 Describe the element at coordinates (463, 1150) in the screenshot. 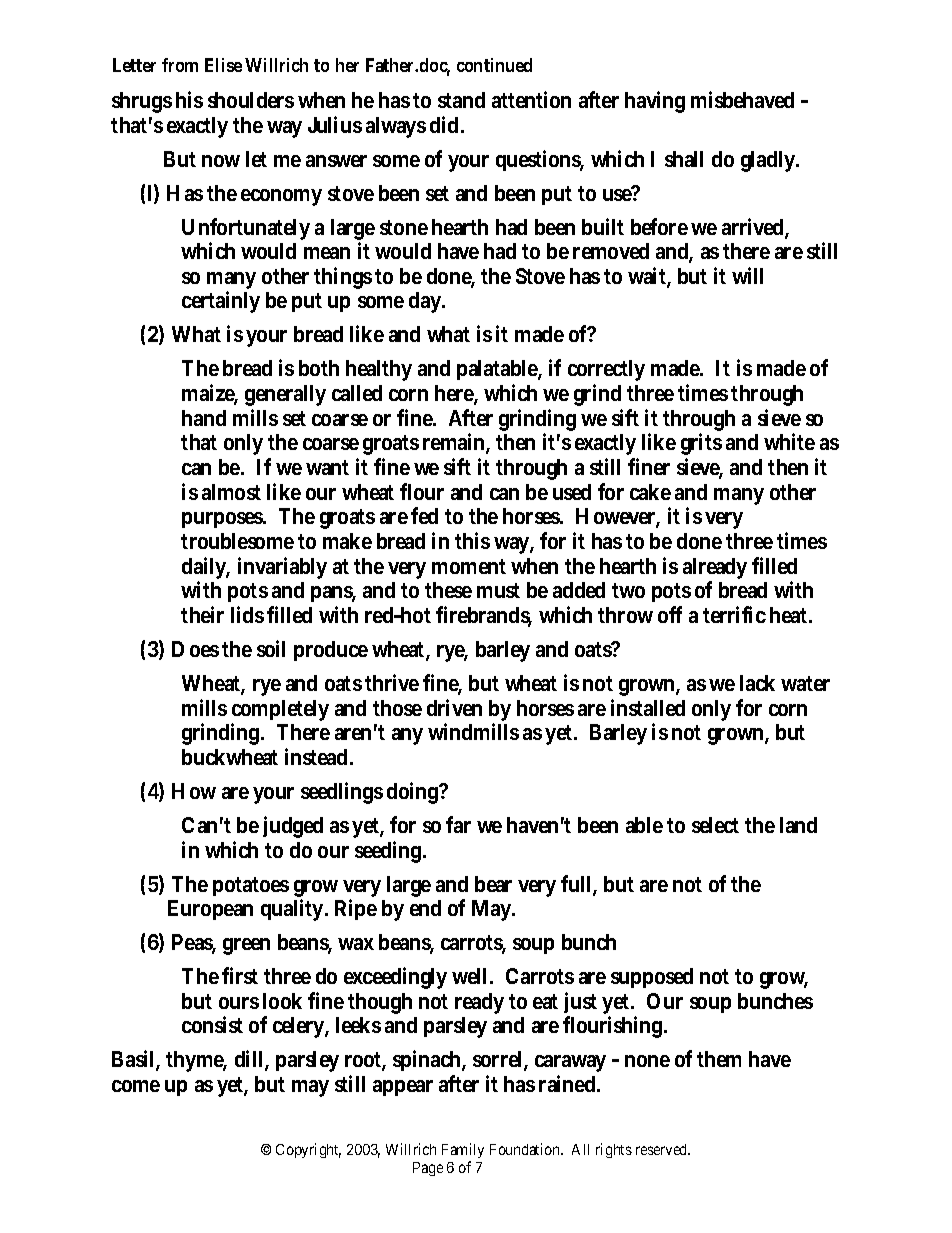

I see `Family` at that location.
